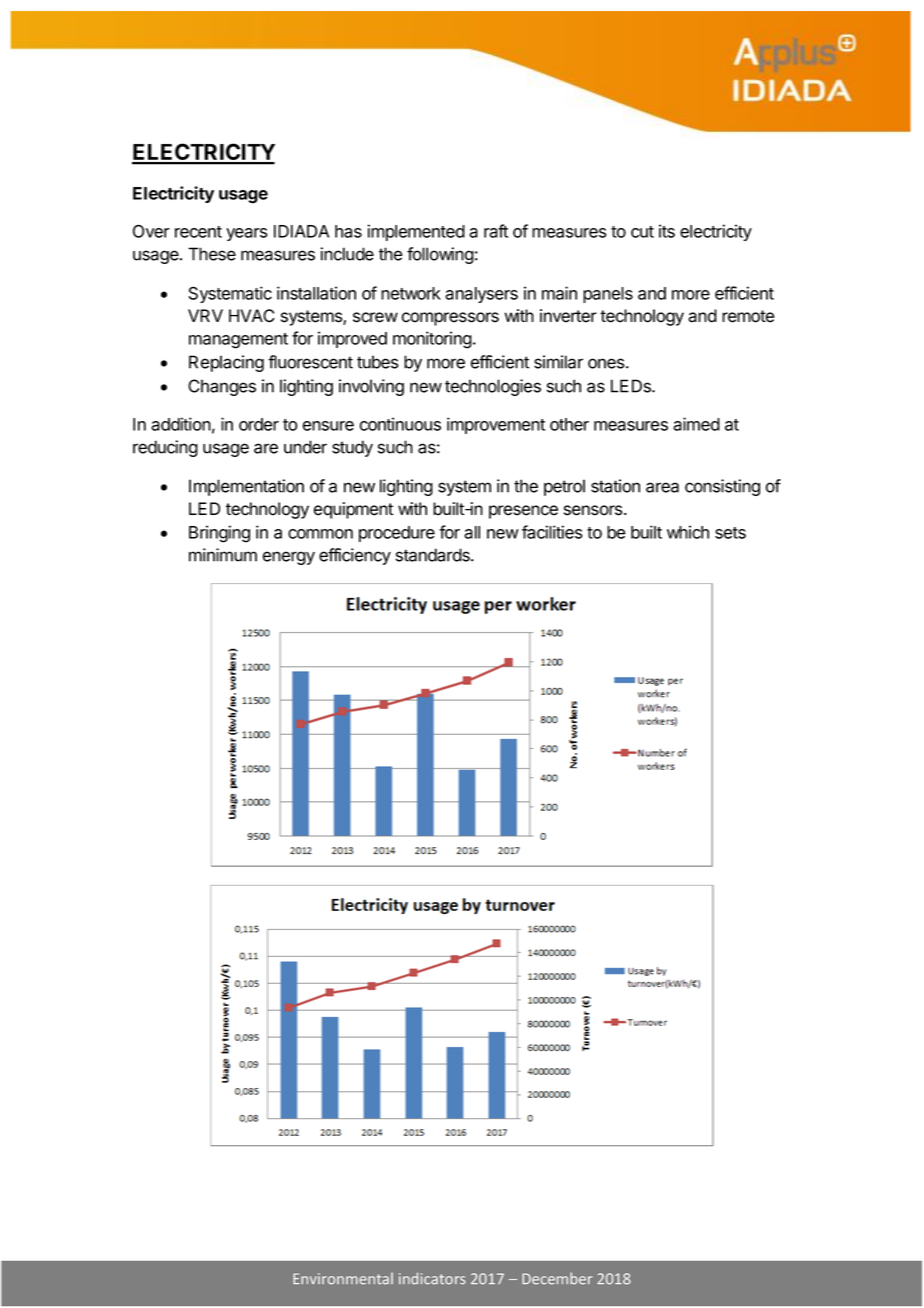  What do you see at coordinates (434, 555) in the screenshot?
I see `standards` at bounding box center [434, 555].
